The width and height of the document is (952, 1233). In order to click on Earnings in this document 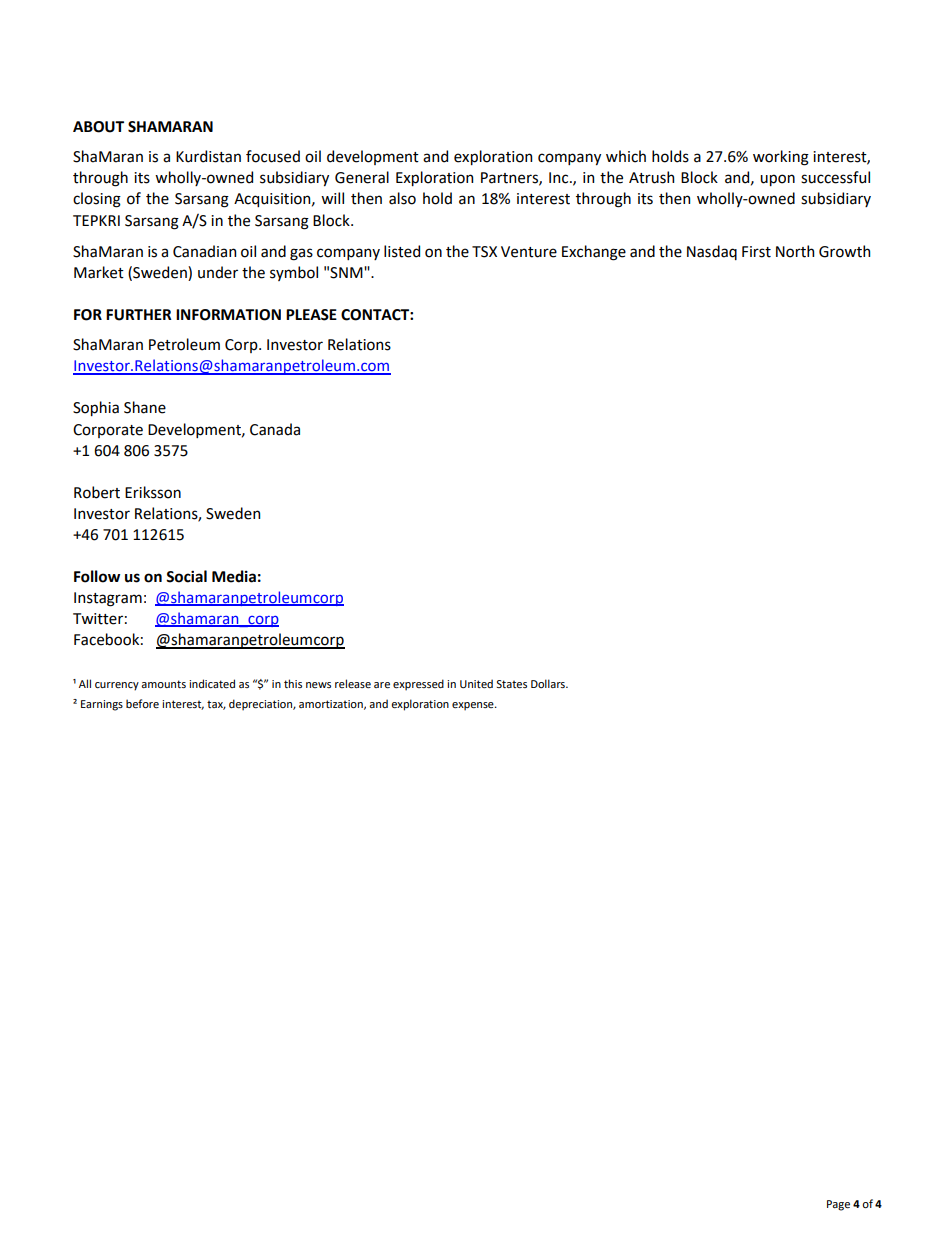, I will do `click(102, 705)`.
